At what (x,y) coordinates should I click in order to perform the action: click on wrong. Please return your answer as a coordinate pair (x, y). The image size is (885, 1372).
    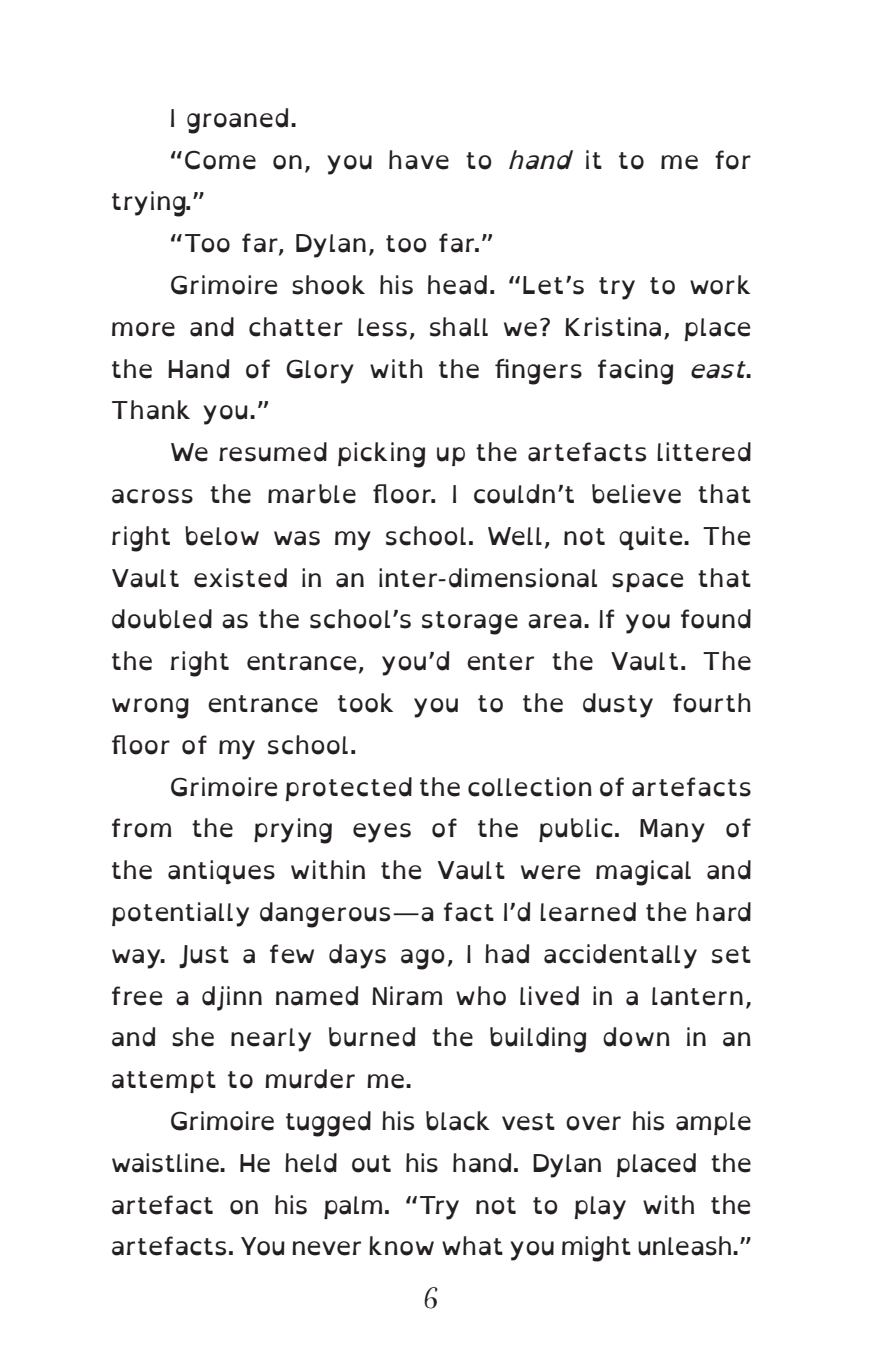
    Looking at the image, I should click on (150, 708).
